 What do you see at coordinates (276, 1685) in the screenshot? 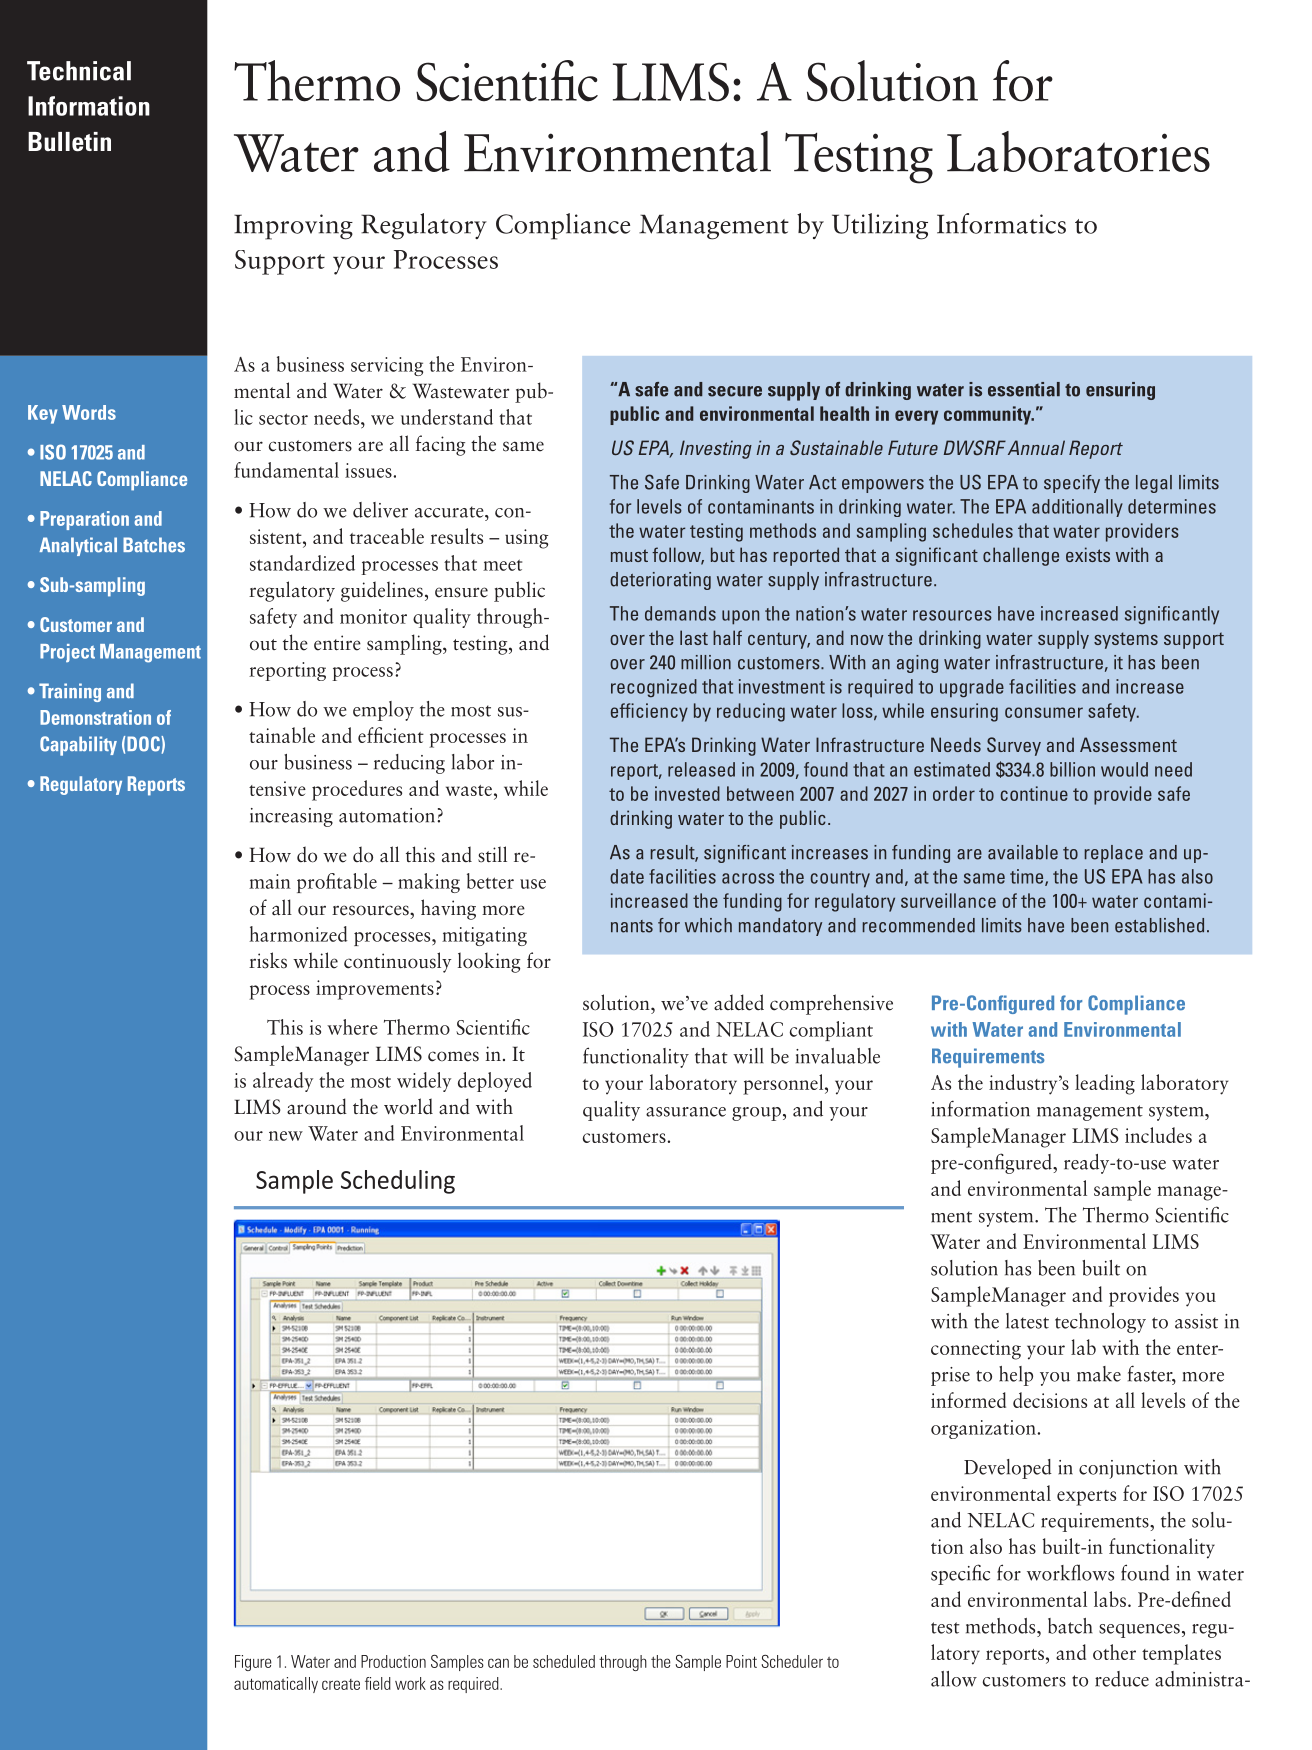
I see `automatically` at bounding box center [276, 1685].
